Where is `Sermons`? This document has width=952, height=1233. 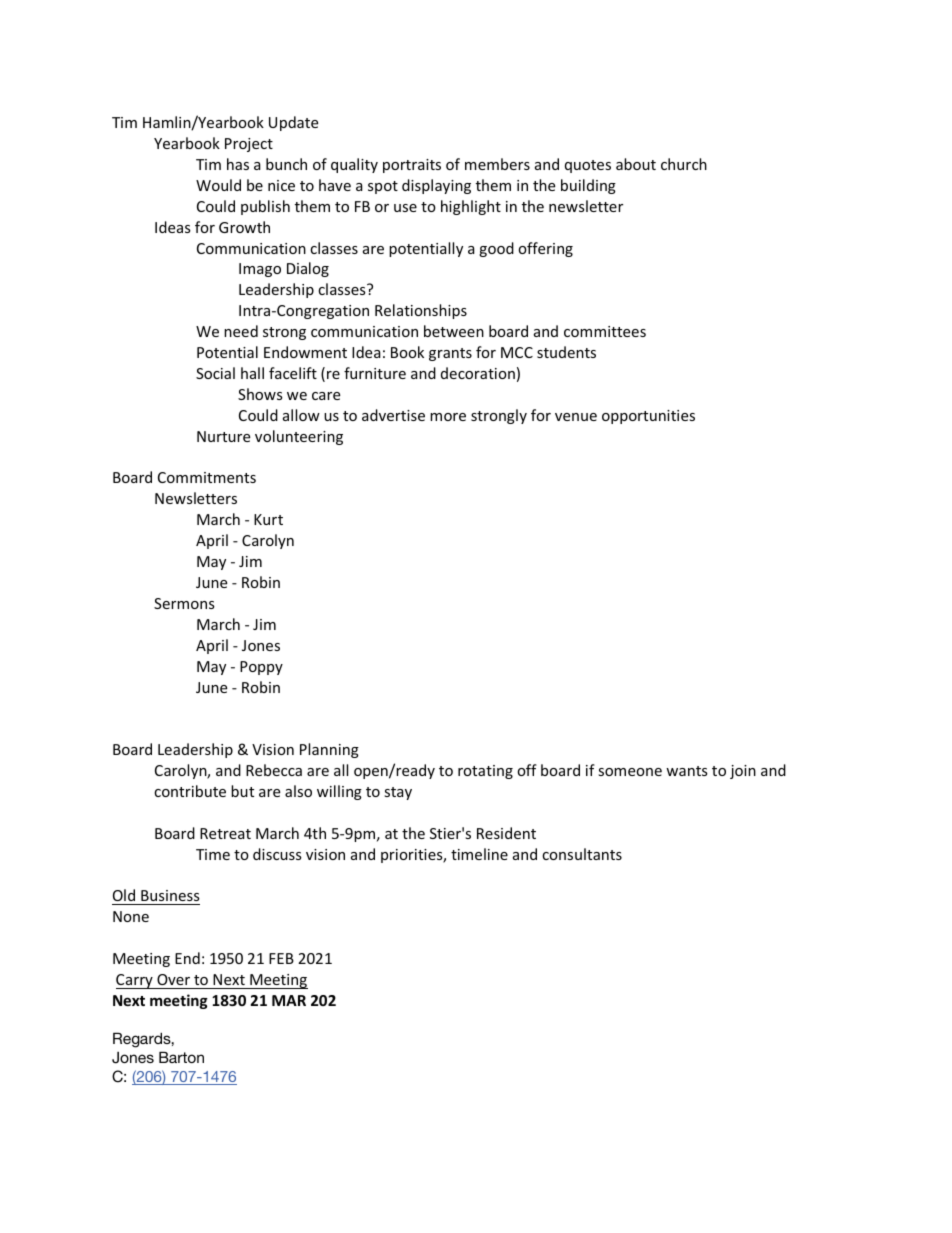 Sermons is located at coordinates (184, 603).
